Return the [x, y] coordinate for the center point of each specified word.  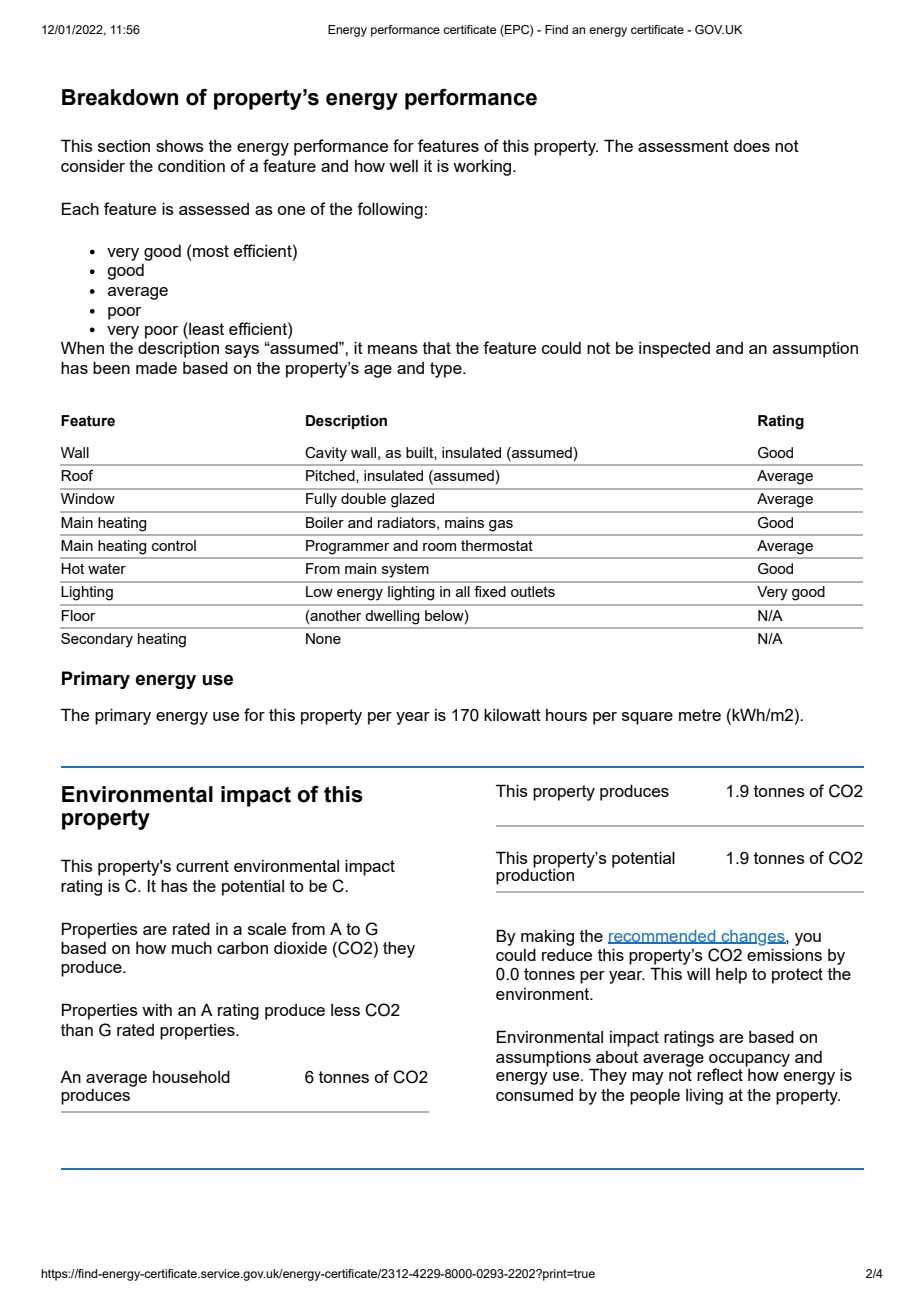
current [202, 866]
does [751, 146]
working [483, 167]
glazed [412, 500]
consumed [534, 1095]
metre [700, 715]
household [191, 1076]
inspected [674, 350]
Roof [77, 475]
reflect [720, 1074]
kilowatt [512, 714]
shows [180, 146]
